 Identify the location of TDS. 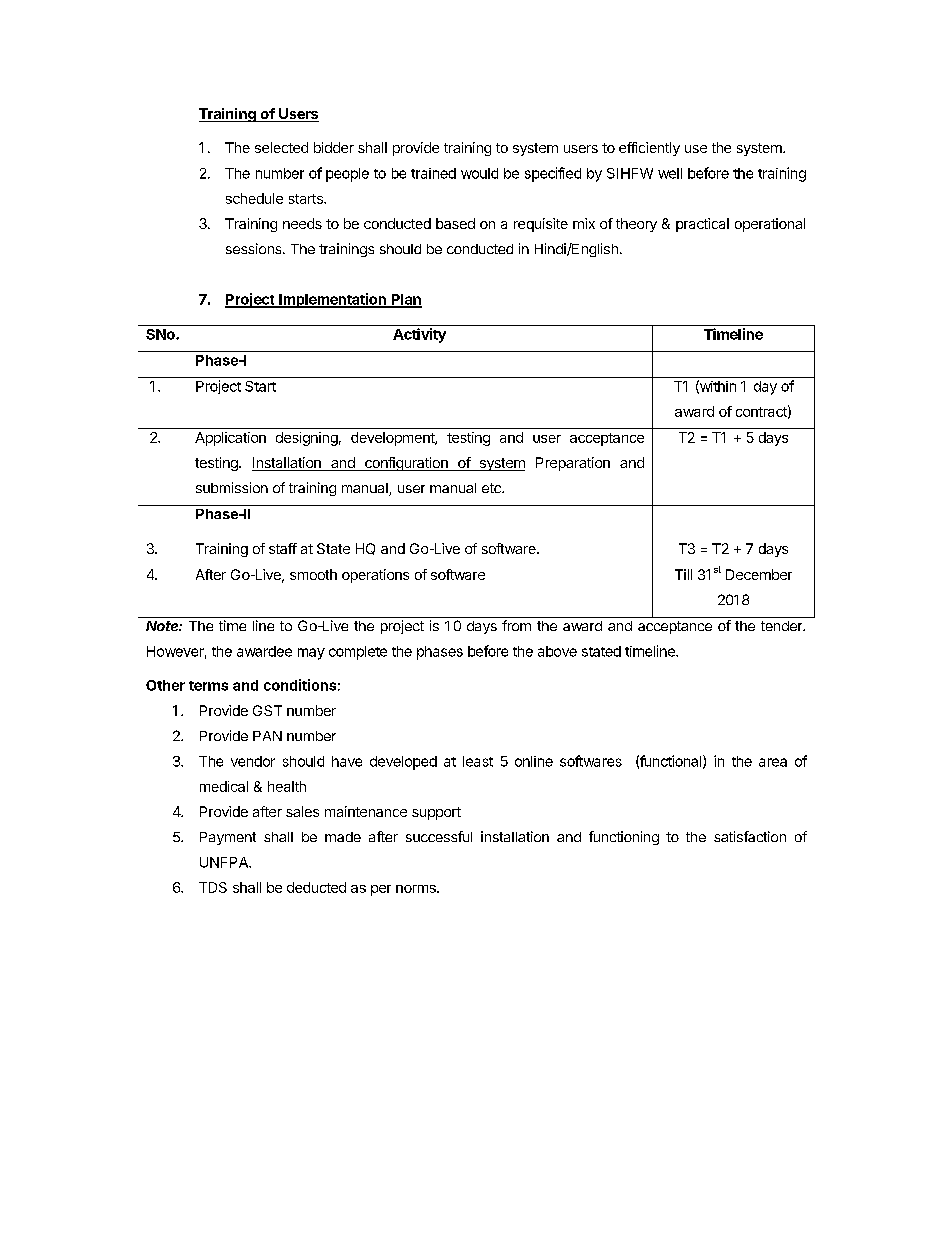
(213, 887).
